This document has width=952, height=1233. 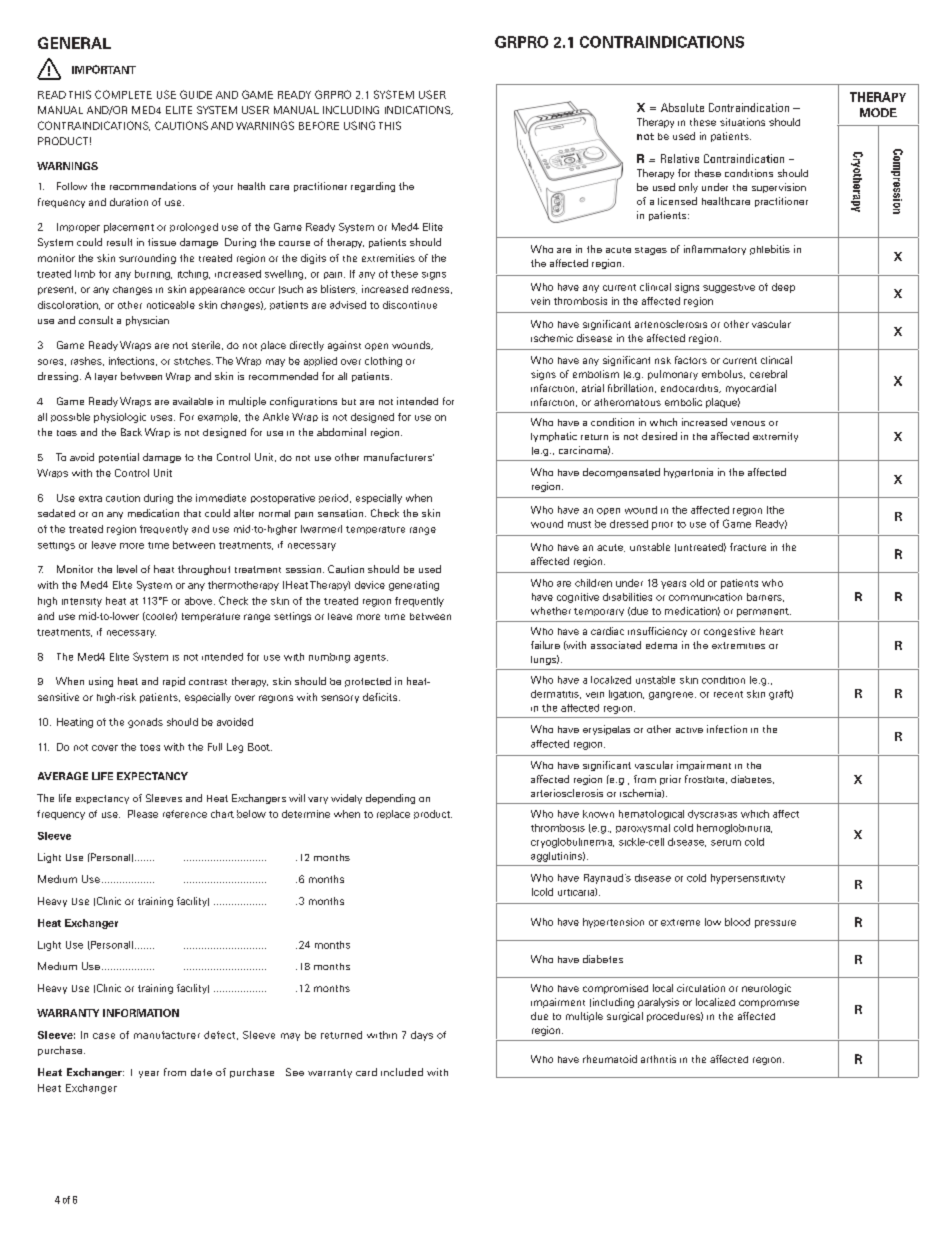 What do you see at coordinates (390, 799) in the document?
I see `depending` at bounding box center [390, 799].
